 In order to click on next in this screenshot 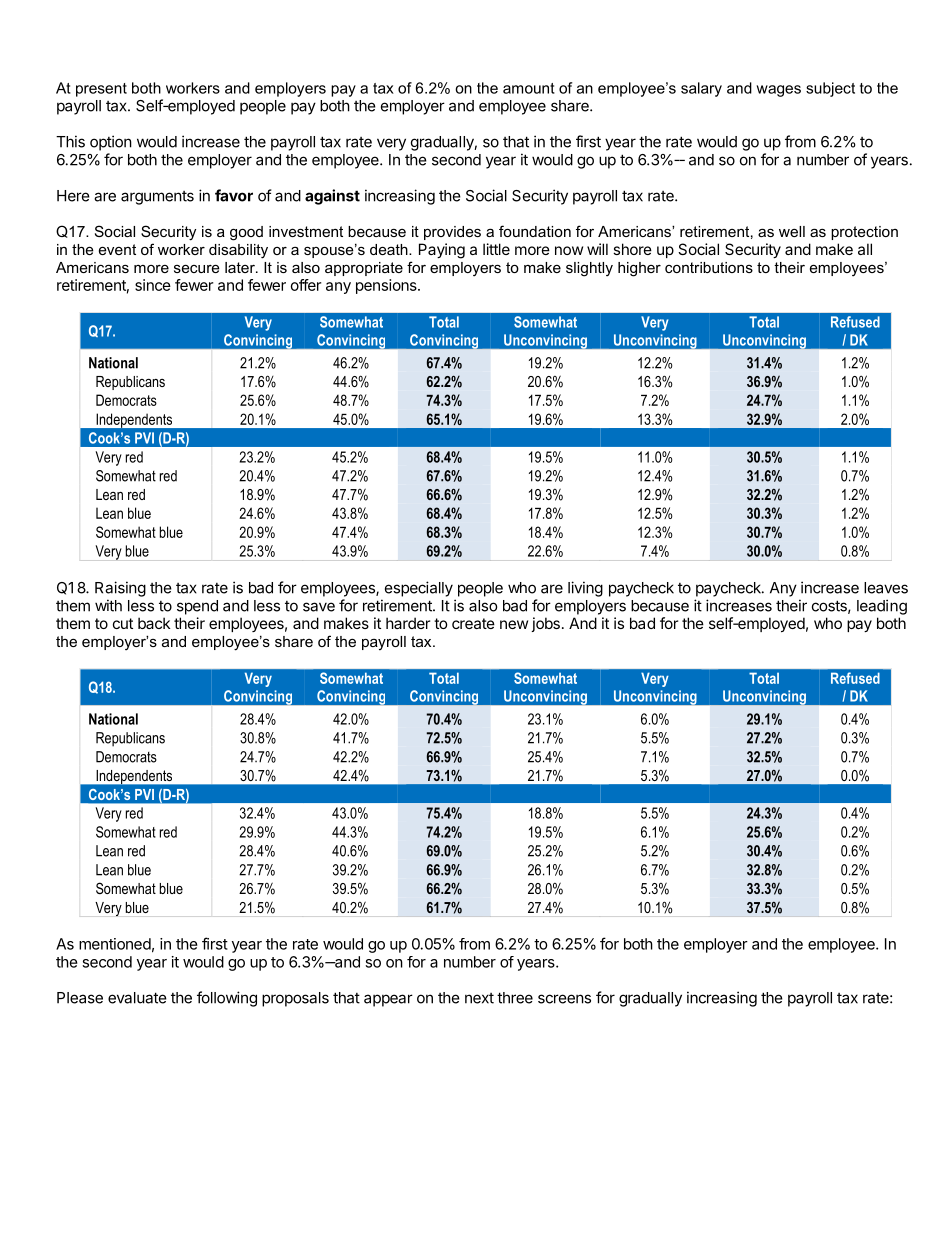, I will do `click(479, 998)`.
